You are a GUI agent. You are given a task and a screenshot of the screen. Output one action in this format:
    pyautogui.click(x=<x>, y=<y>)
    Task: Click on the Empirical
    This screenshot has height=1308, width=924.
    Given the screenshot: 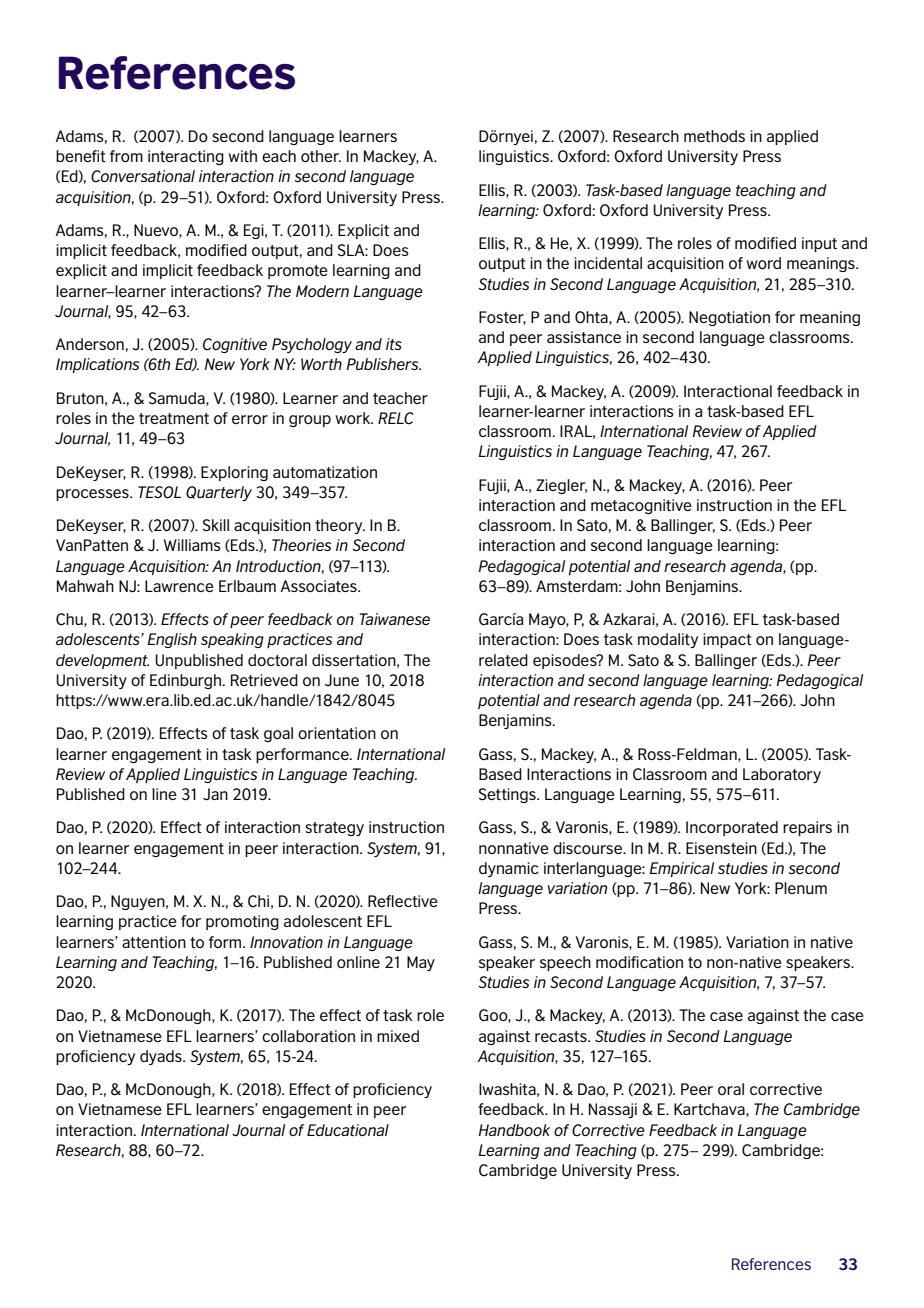 What is the action you would take?
    pyautogui.click(x=681, y=869)
